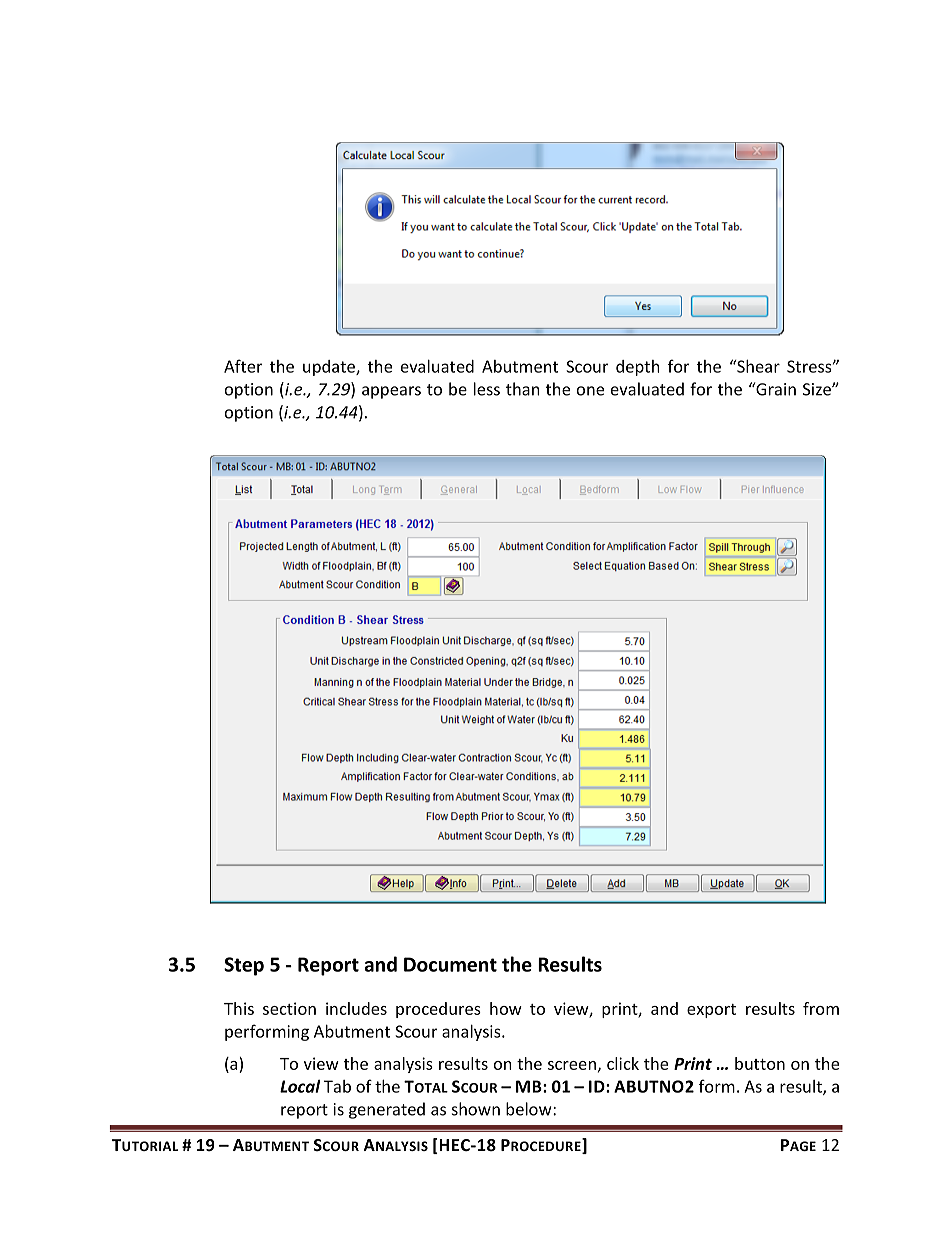 Image resolution: width=952 pixels, height=1233 pixels. What do you see at coordinates (244, 966) in the page?
I see `Step` at bounding box center [244, 966].
